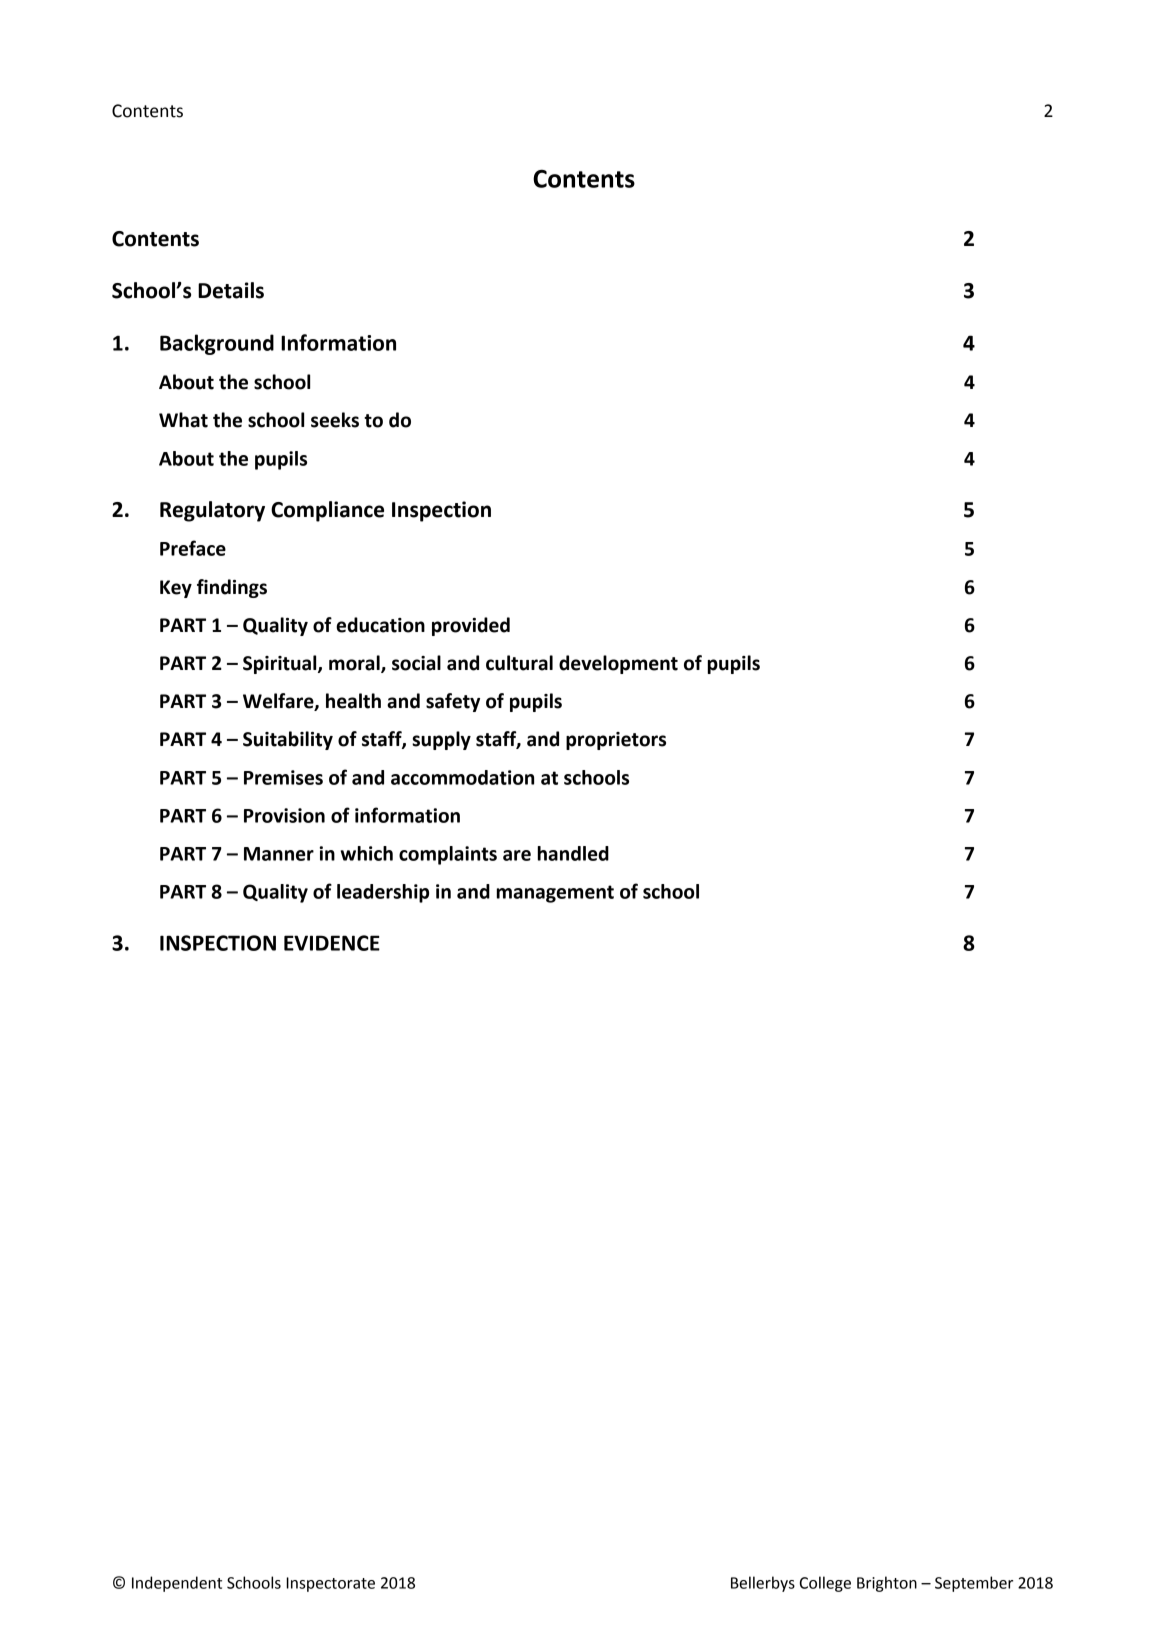 The height and width of the image is (1652, 1168). I want to click on Spiritual, so click(281, 664).
